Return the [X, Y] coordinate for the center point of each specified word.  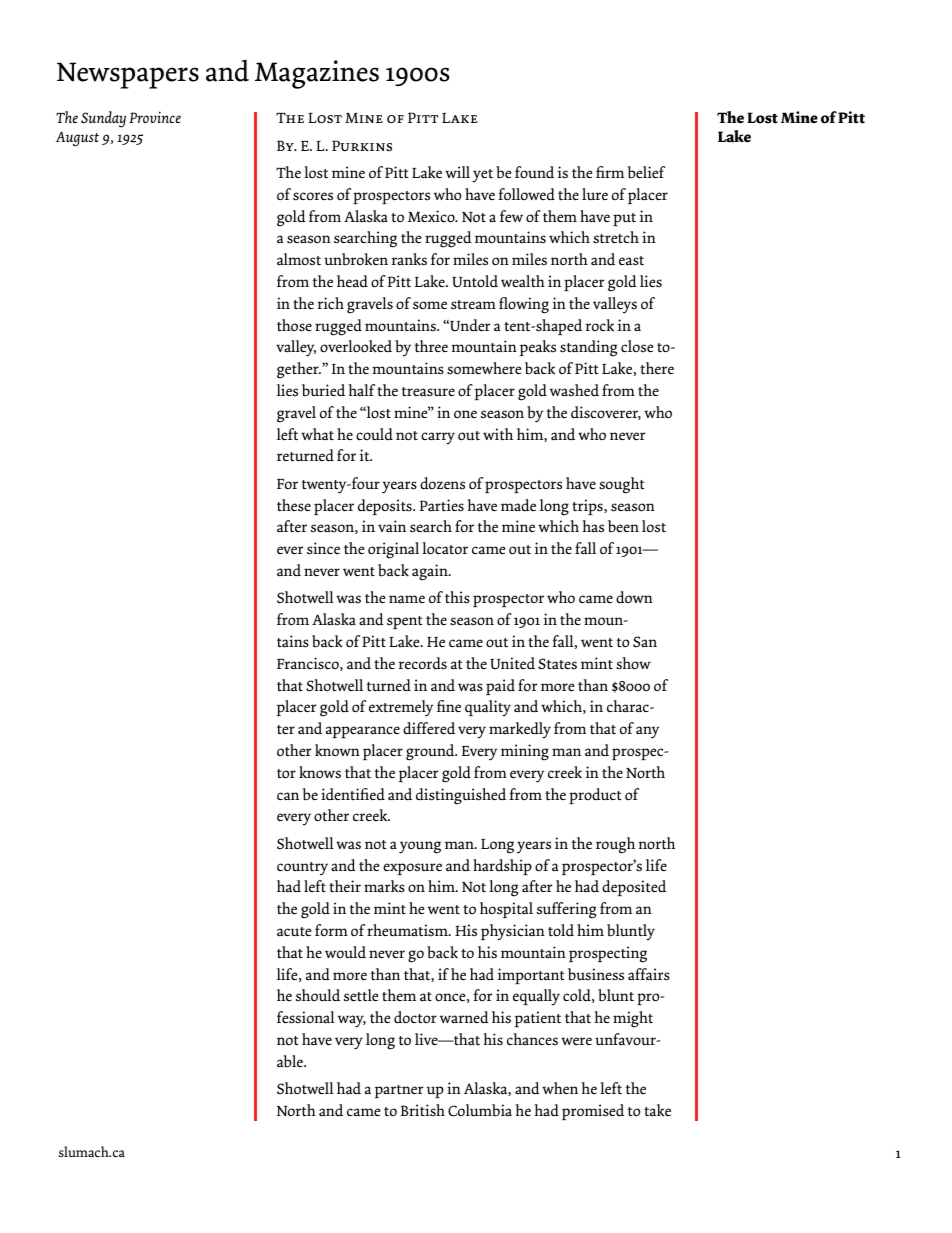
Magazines [317, 74]
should [318, 995]
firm [610, 172]
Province [155, 117]
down [634, 597]
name [407, 599]
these [294, 505]
